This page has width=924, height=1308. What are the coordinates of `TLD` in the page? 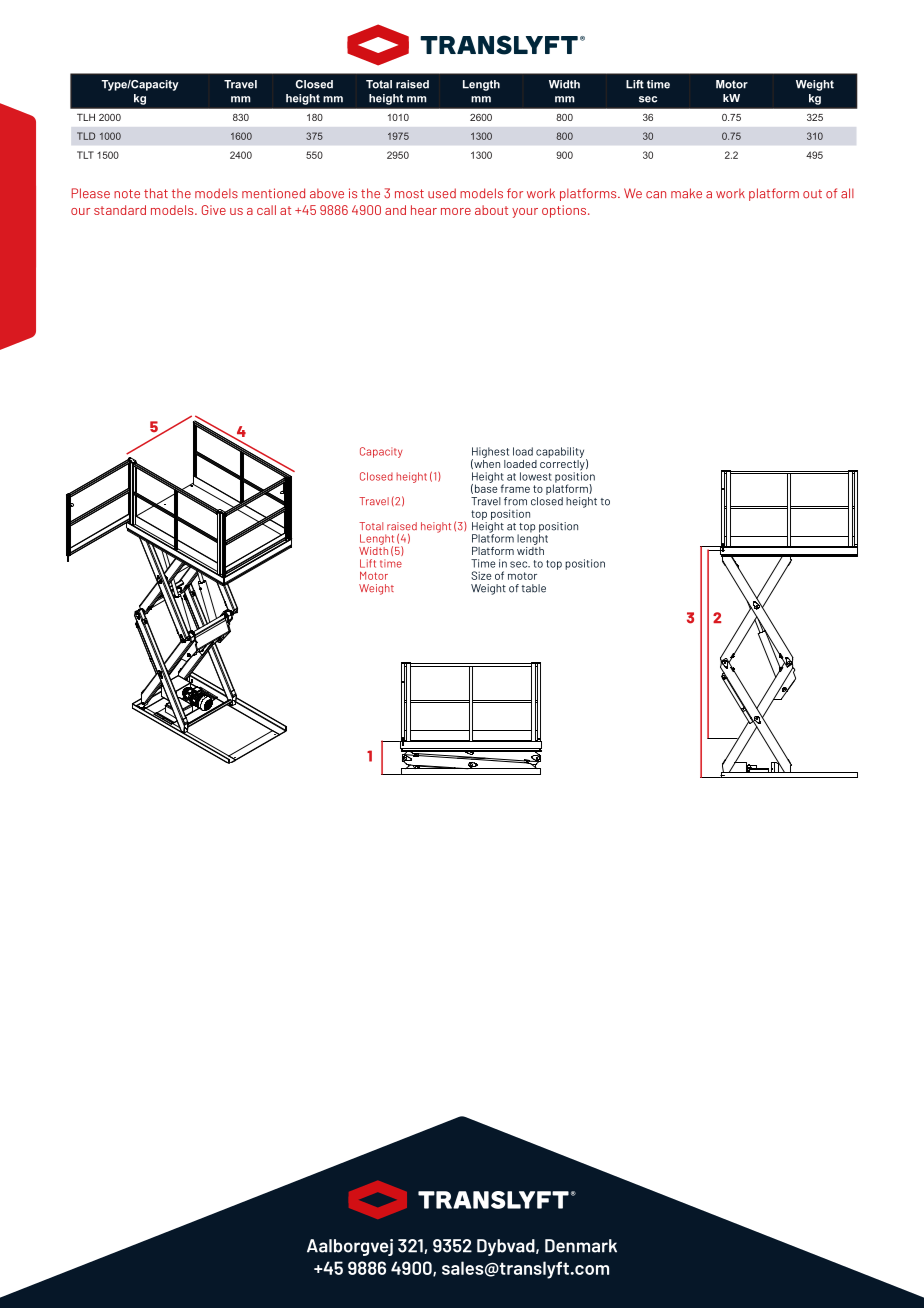 It's located at (86, 136).
